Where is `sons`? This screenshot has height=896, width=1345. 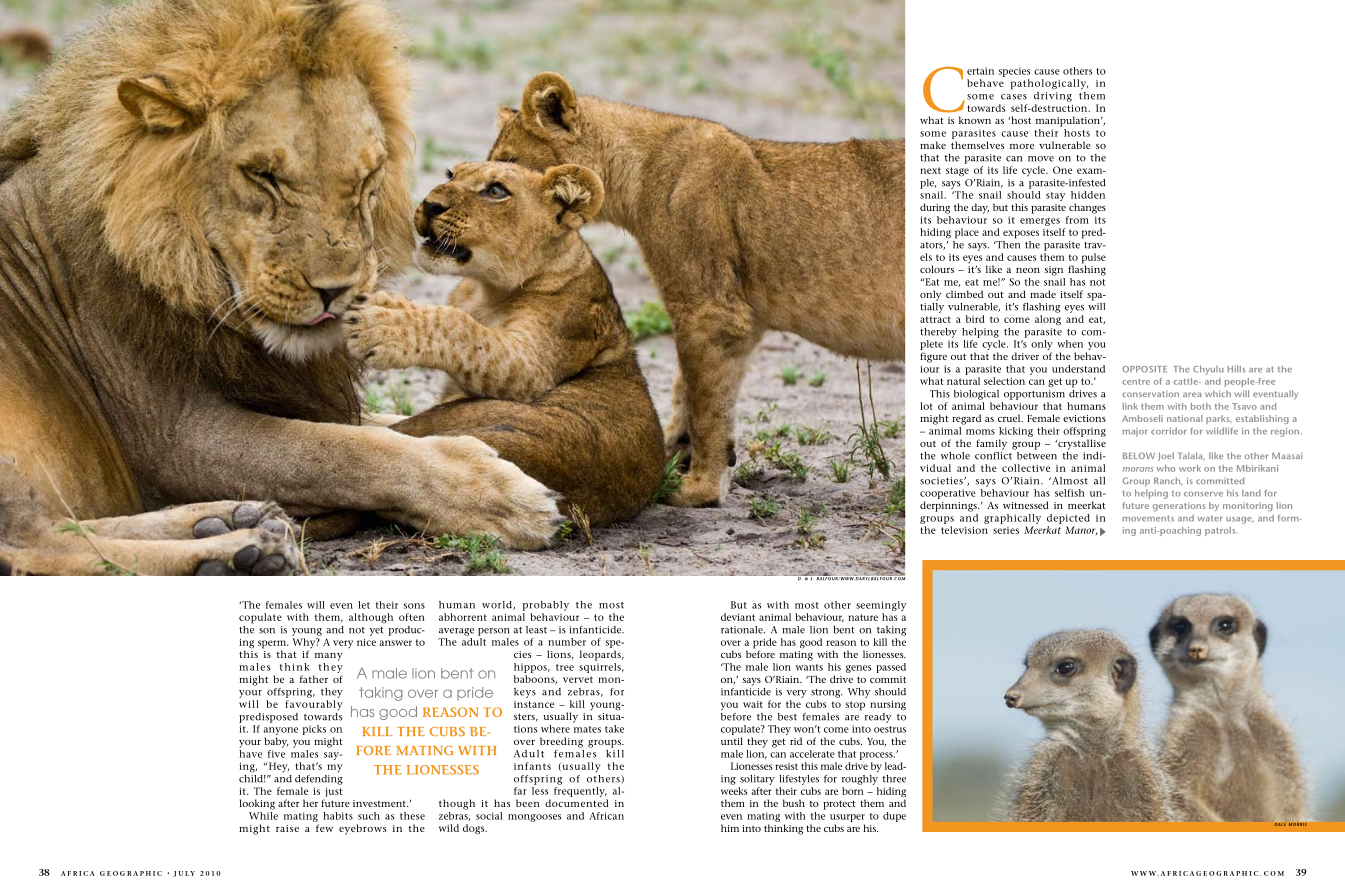 sons is located at coordinates (414, 606).
